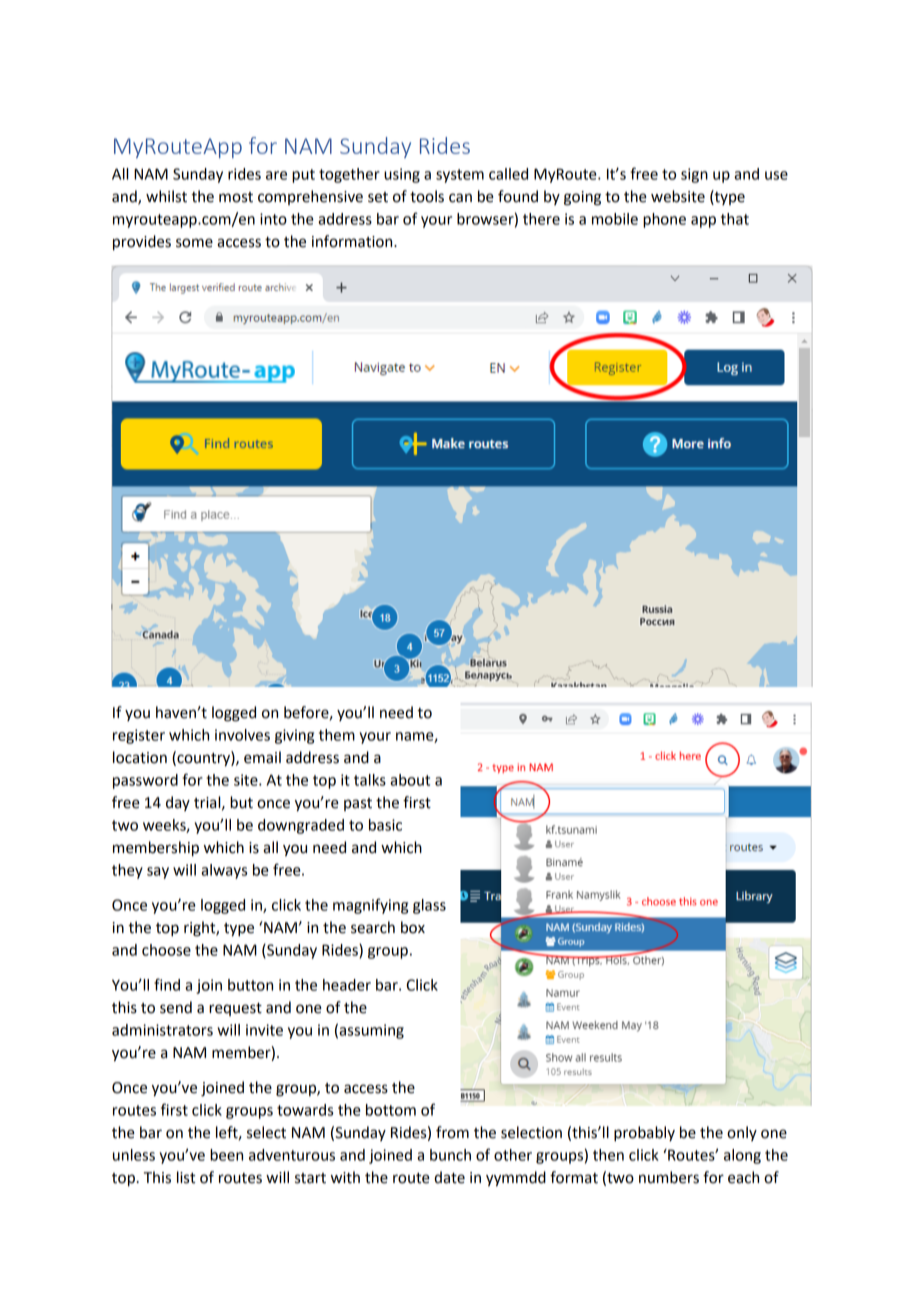 Image resolution: width=924 pixels, height=1308 pixels. I want to click on phone, so click(664, 220).
